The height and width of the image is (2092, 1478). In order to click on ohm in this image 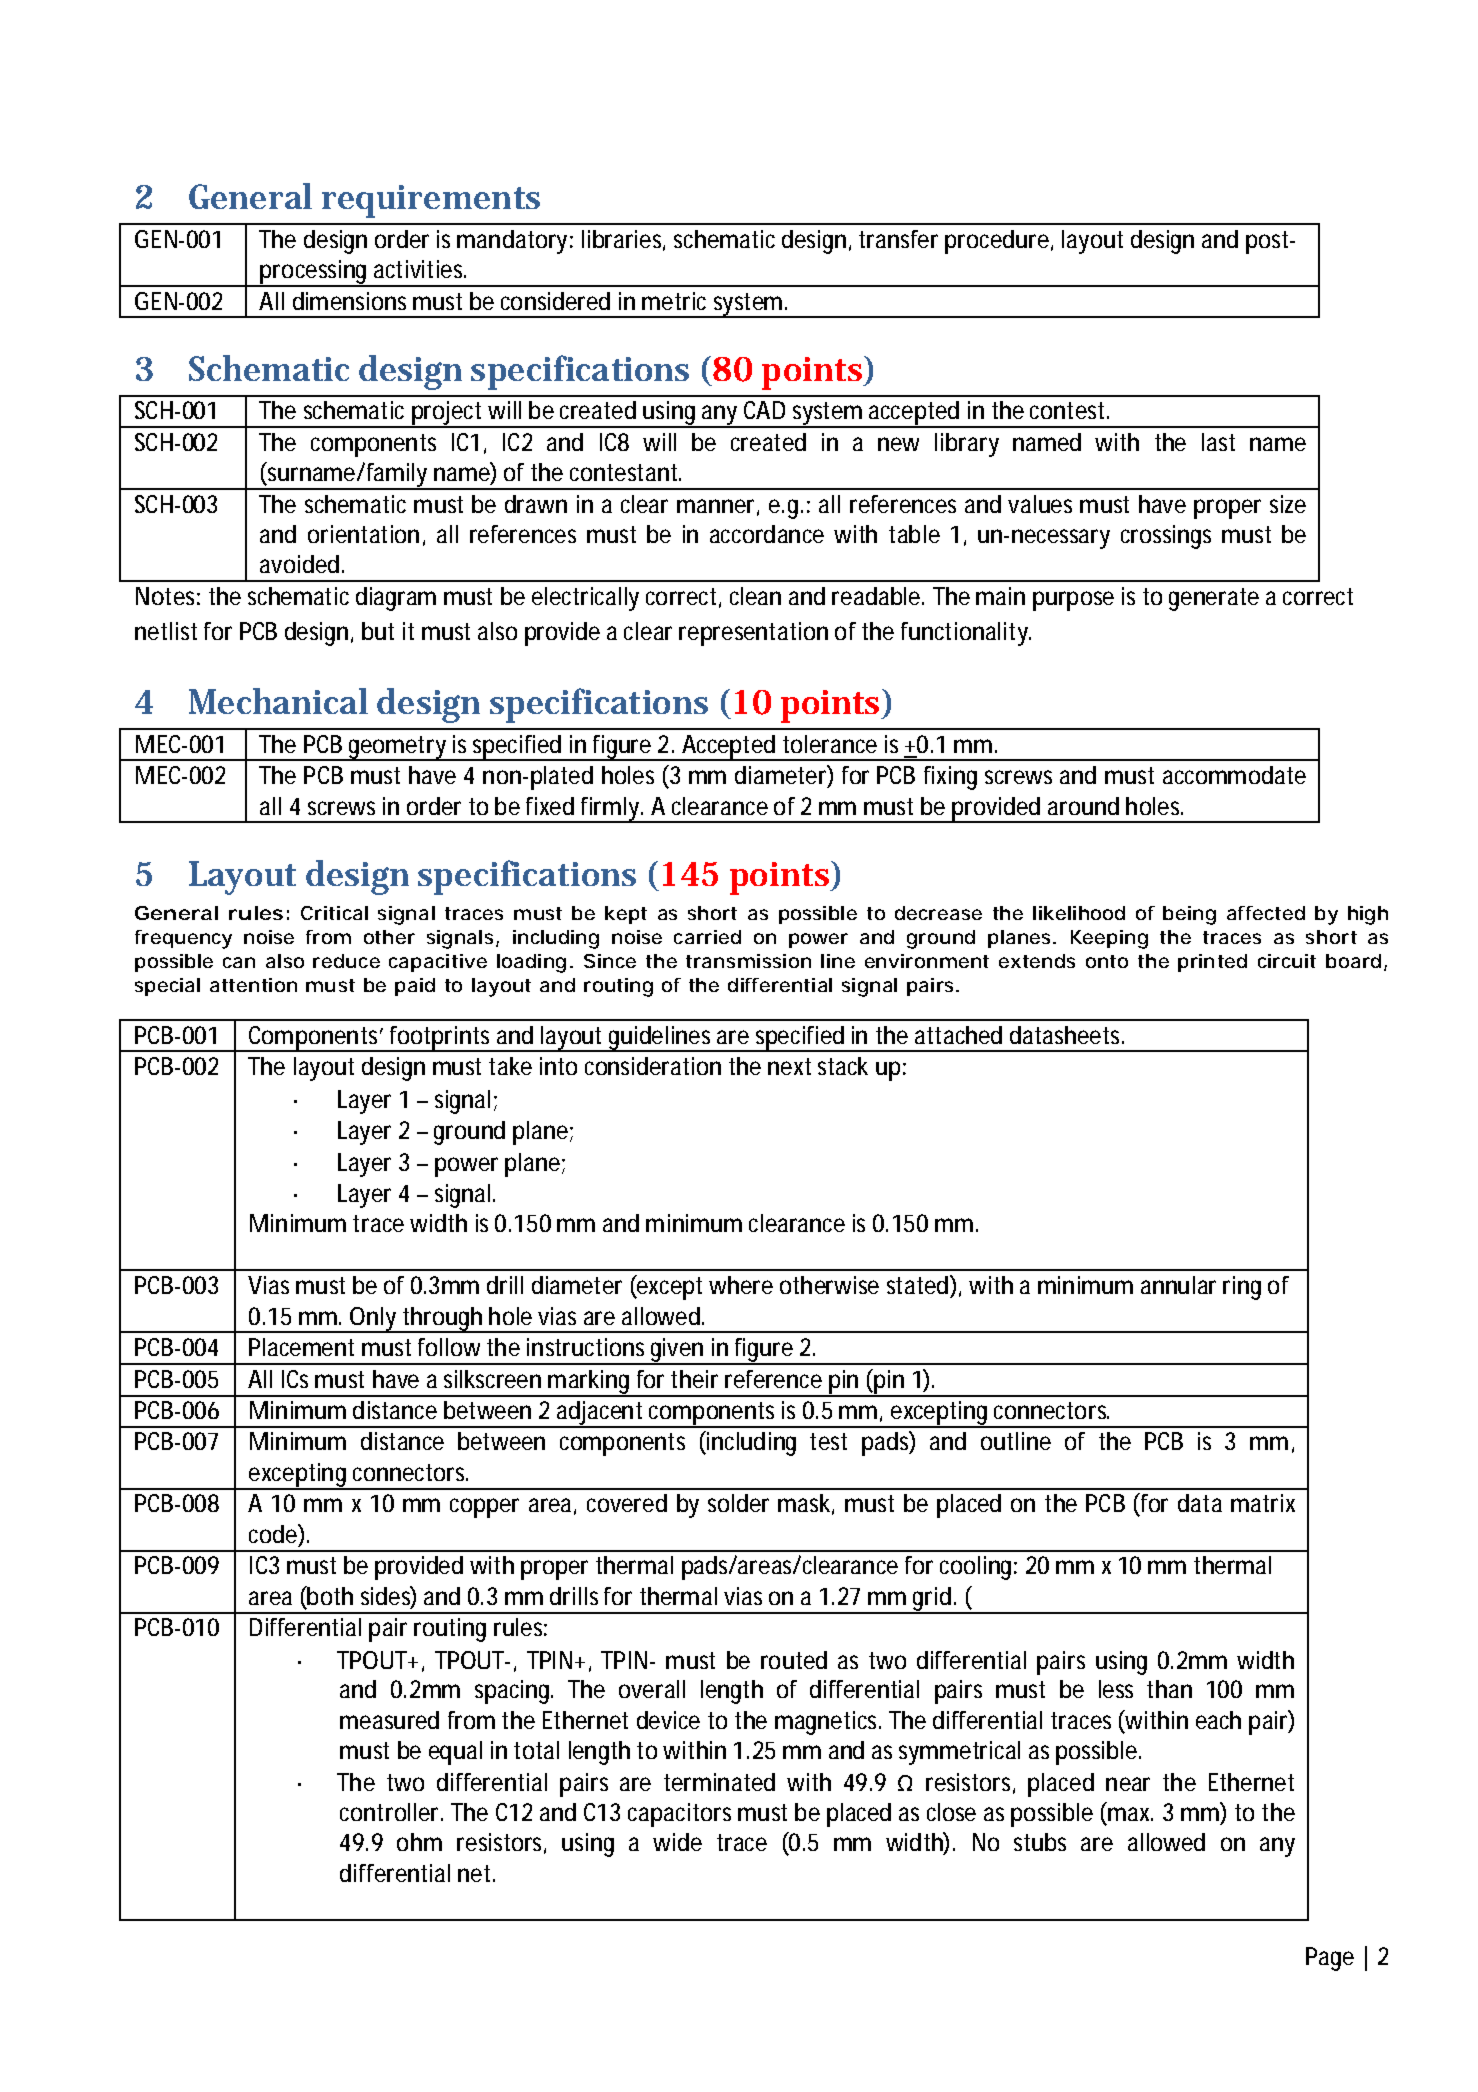, I will do `click(419, 1842)`.
